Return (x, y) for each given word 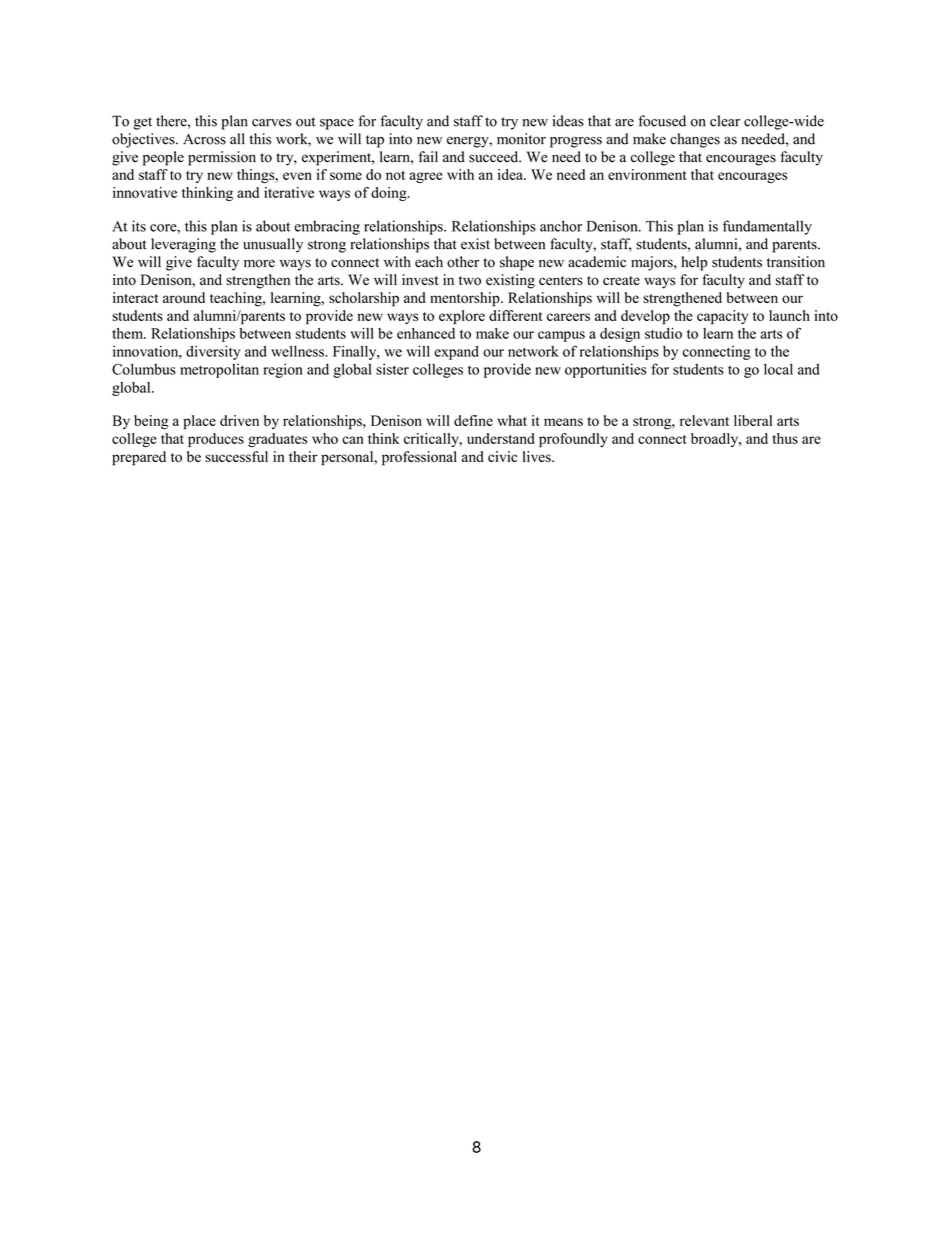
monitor (521, 139)
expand (456, 353)
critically (432, 440)
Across (204, 139)
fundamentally (767, 227)
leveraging (183, 245)
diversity (213, 352)
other (463, 262)
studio (663, 333)
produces (216, 440)
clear (725, 121)
